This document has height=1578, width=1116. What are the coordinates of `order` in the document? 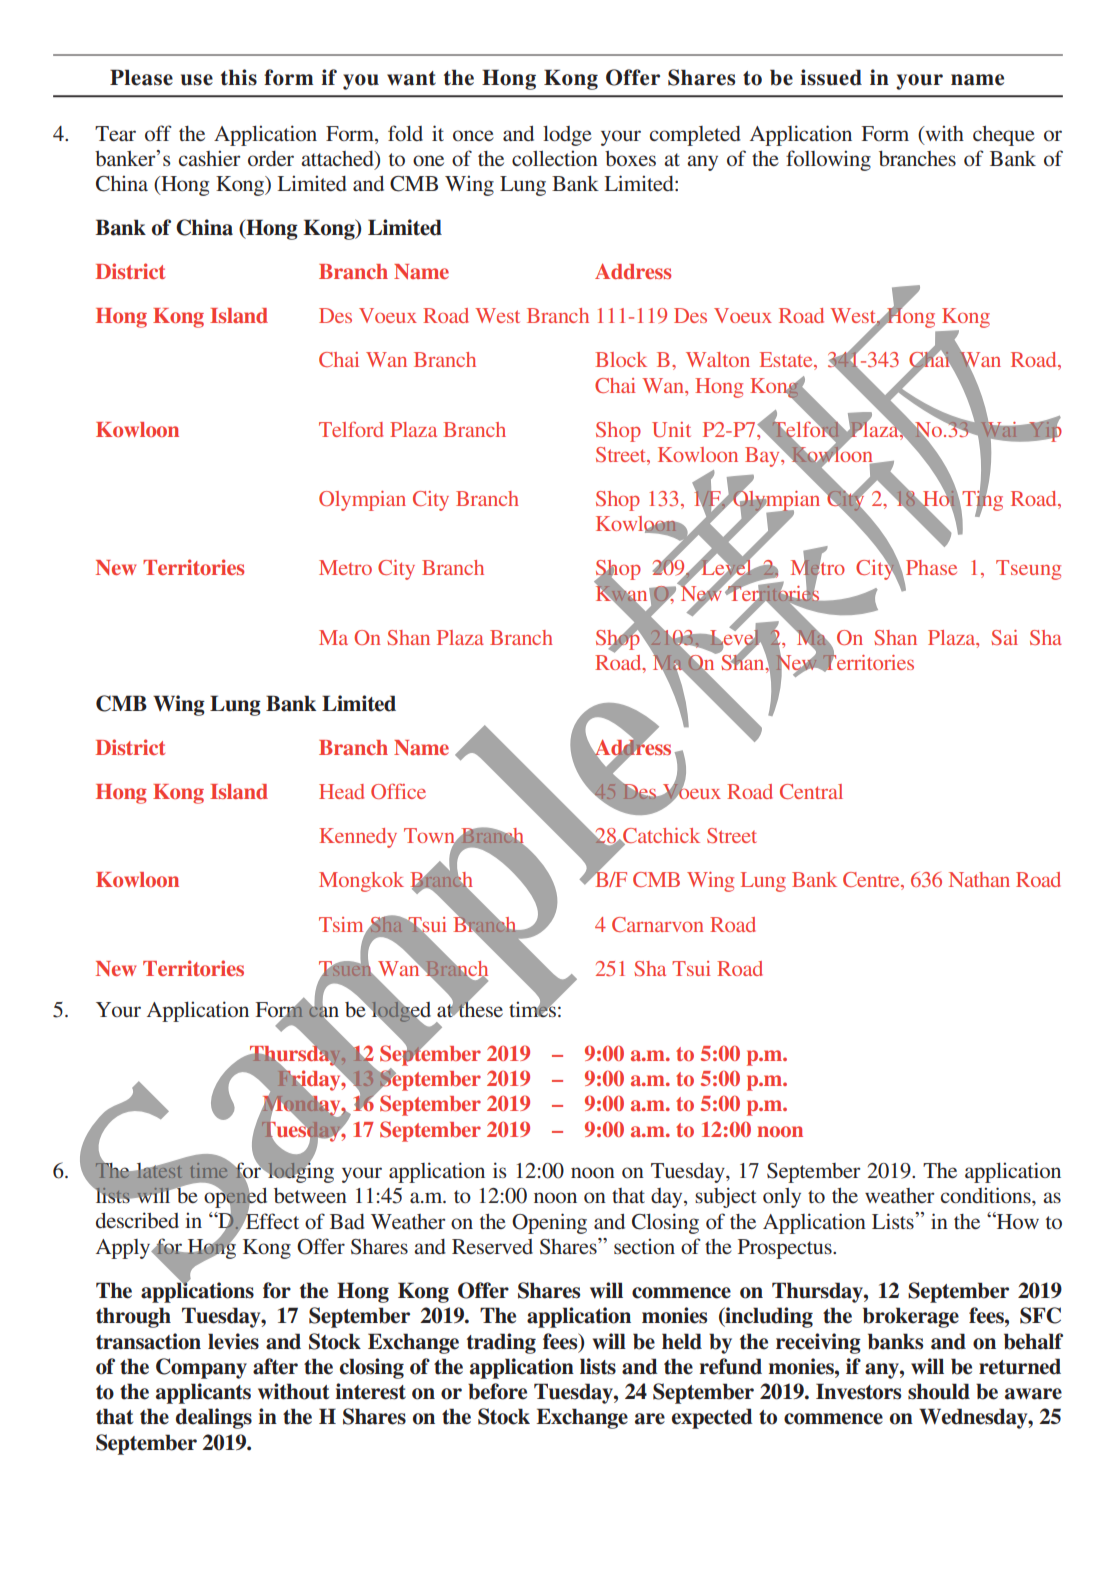 It's located at (271, 158).
